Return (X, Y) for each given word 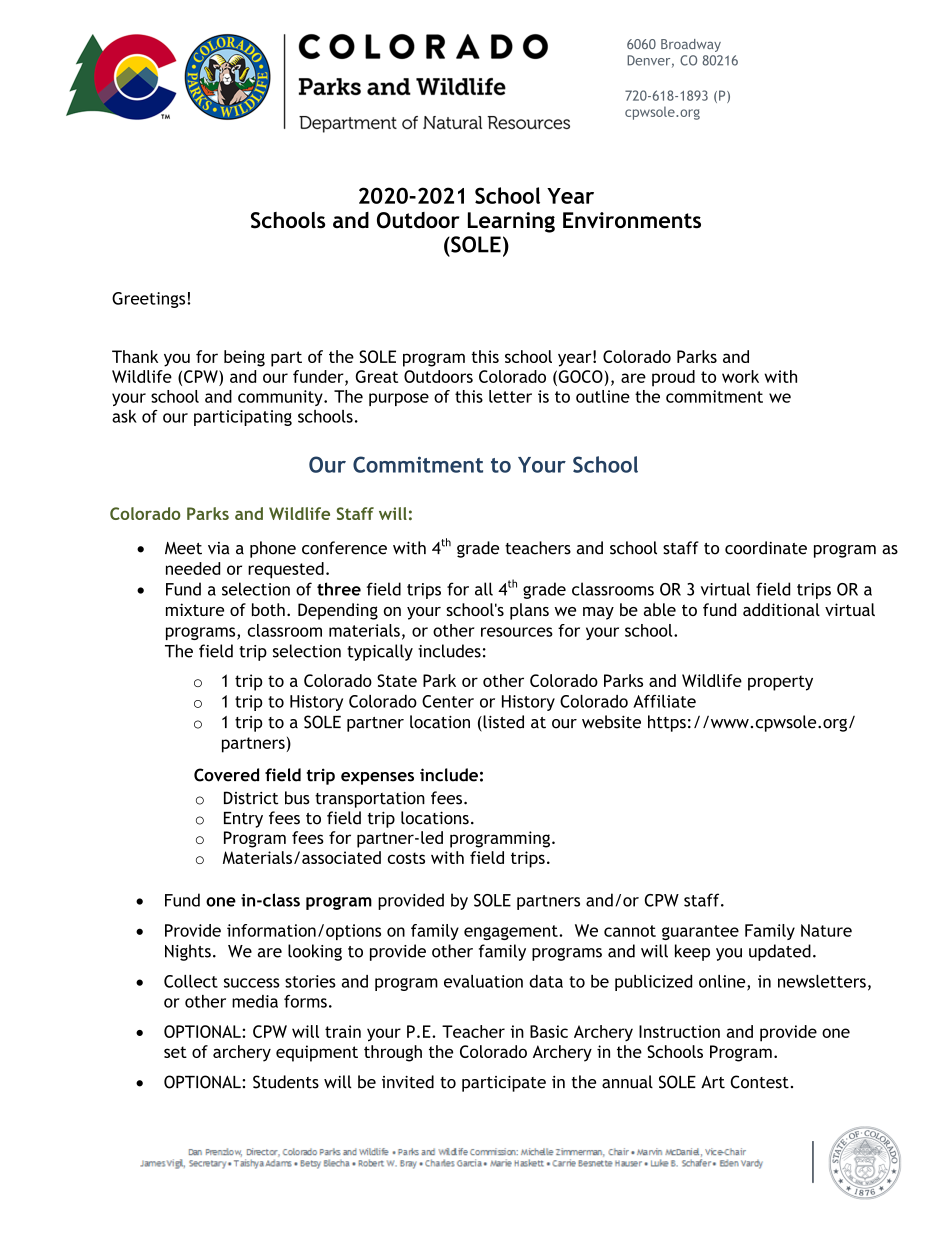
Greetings (150, 300)
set (175, 1052)
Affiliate (664, 701)
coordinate (766, 548)
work (740, 376)
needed (193, 568)
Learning (511, 222)
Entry (243, 820)
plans (529, 611)
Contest (760, 1082)
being (244, 358)
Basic (549, 1031)
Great (377, 376)
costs (406, 858)
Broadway (691, 45)
